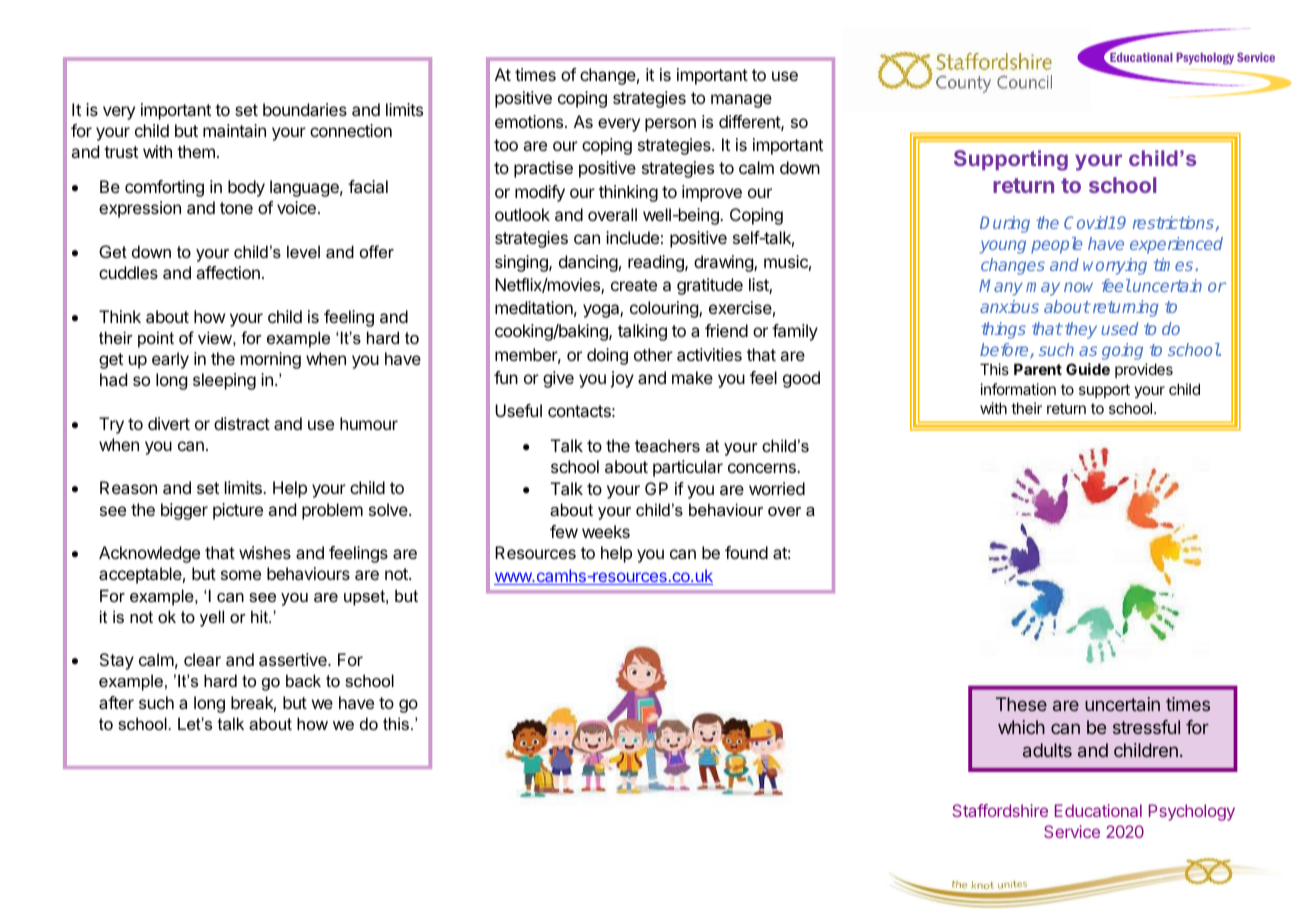  I want to click on maintain, so click(234, 130).
